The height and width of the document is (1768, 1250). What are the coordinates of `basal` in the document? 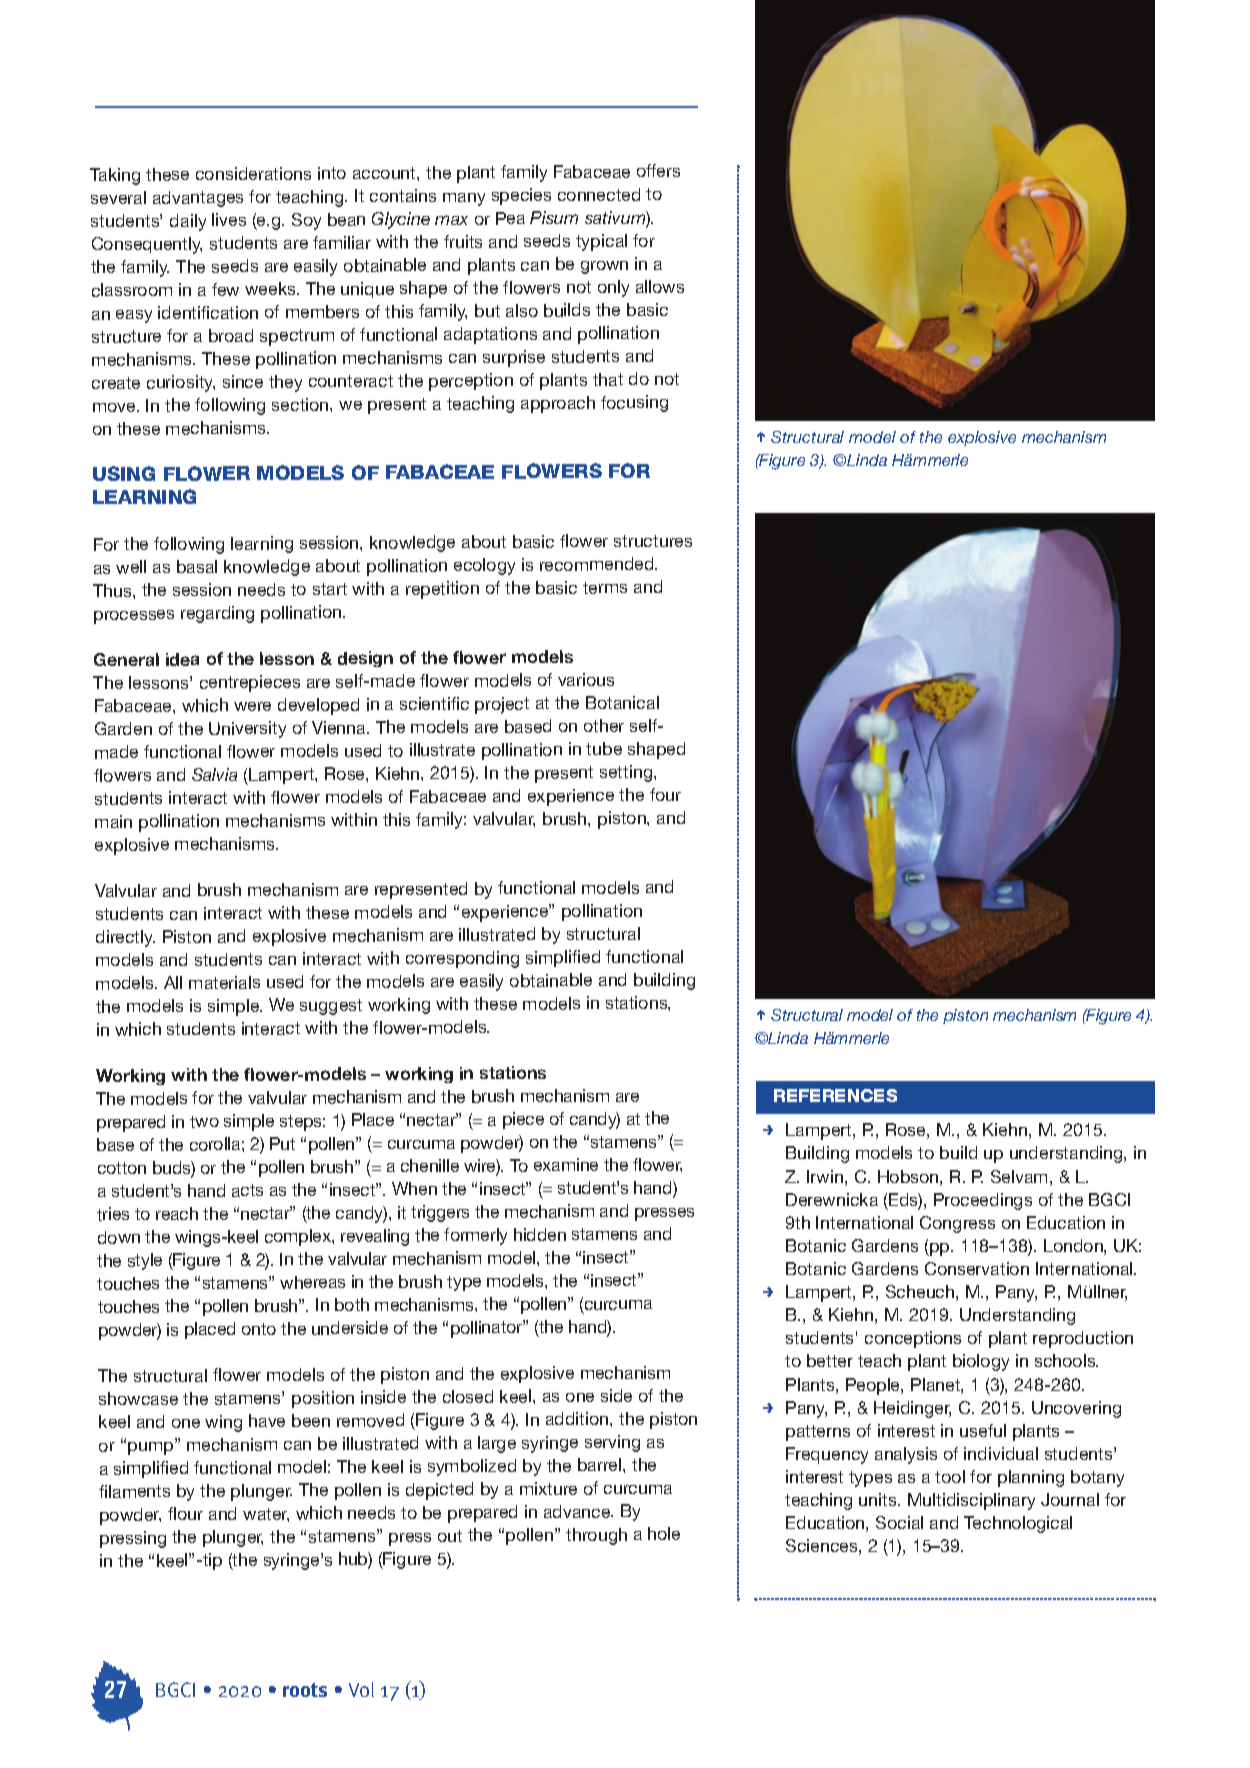 It's located at (197, 566).
